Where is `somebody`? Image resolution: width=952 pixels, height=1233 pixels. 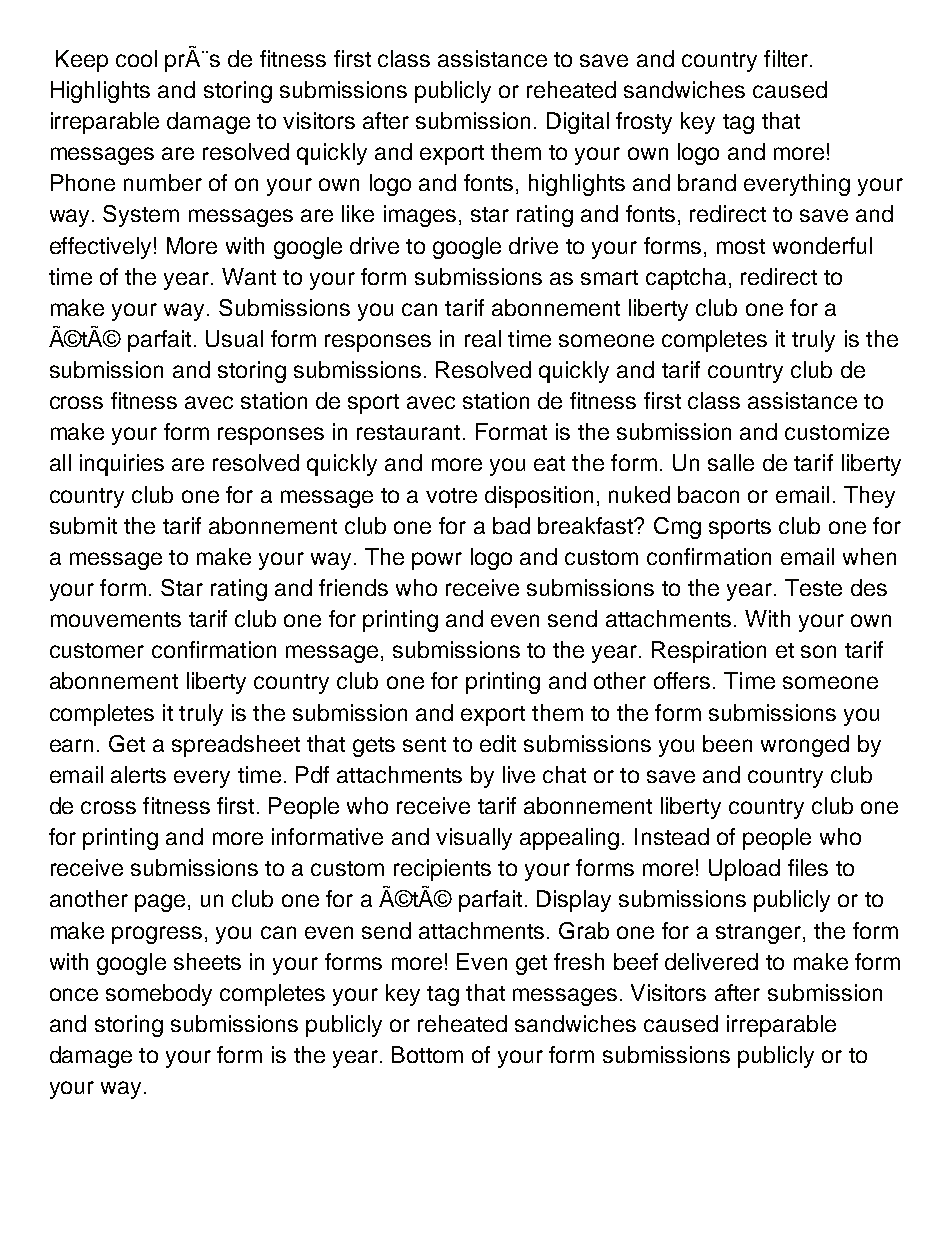
somebody is located at coordinates (159, 995).
